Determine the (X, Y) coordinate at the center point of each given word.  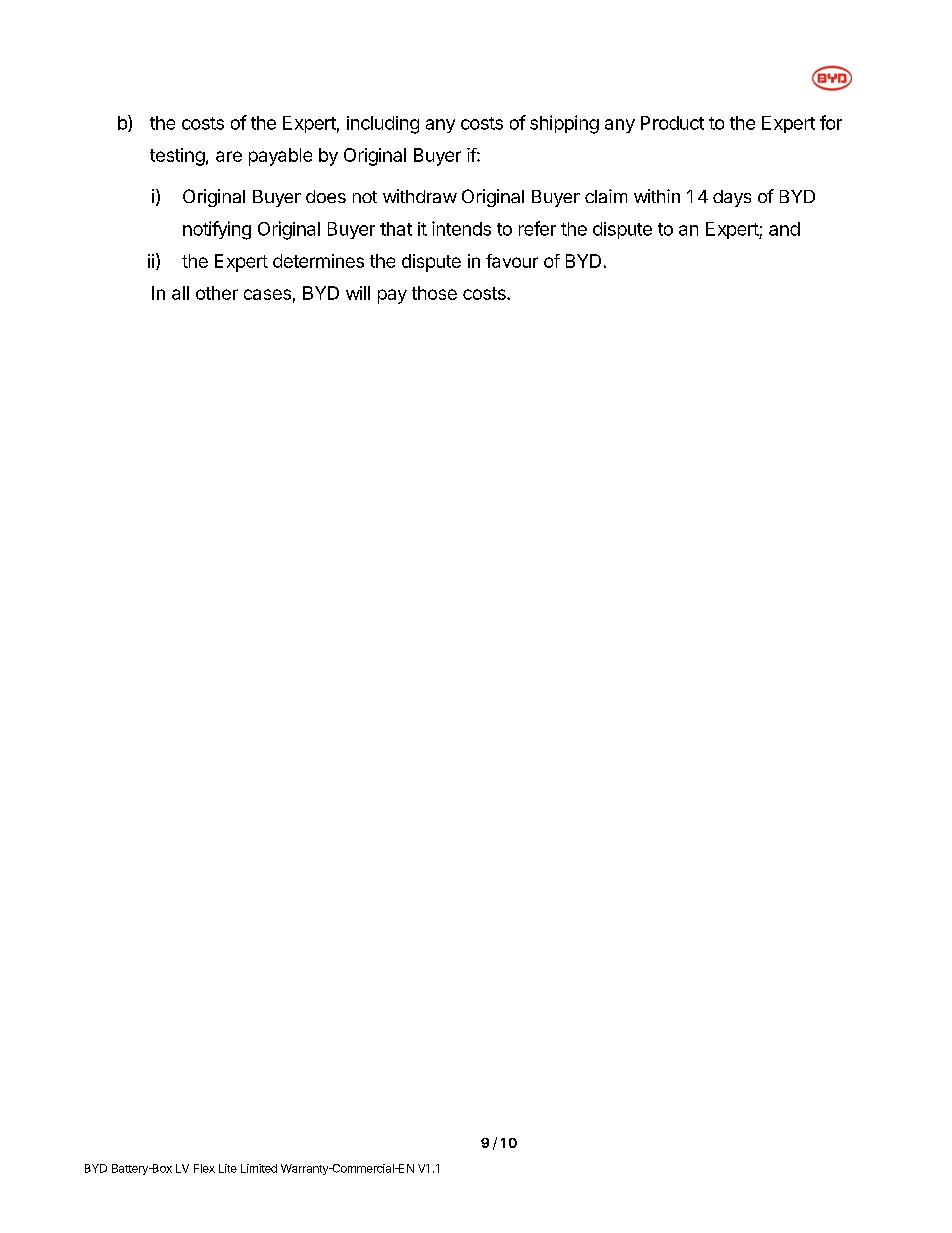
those (434, 293)
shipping (564, 124)
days (732, 198)
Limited (259, 1168)
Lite (228, 1168)
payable (280, 157)
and (784, 229)
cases (267, 294)
